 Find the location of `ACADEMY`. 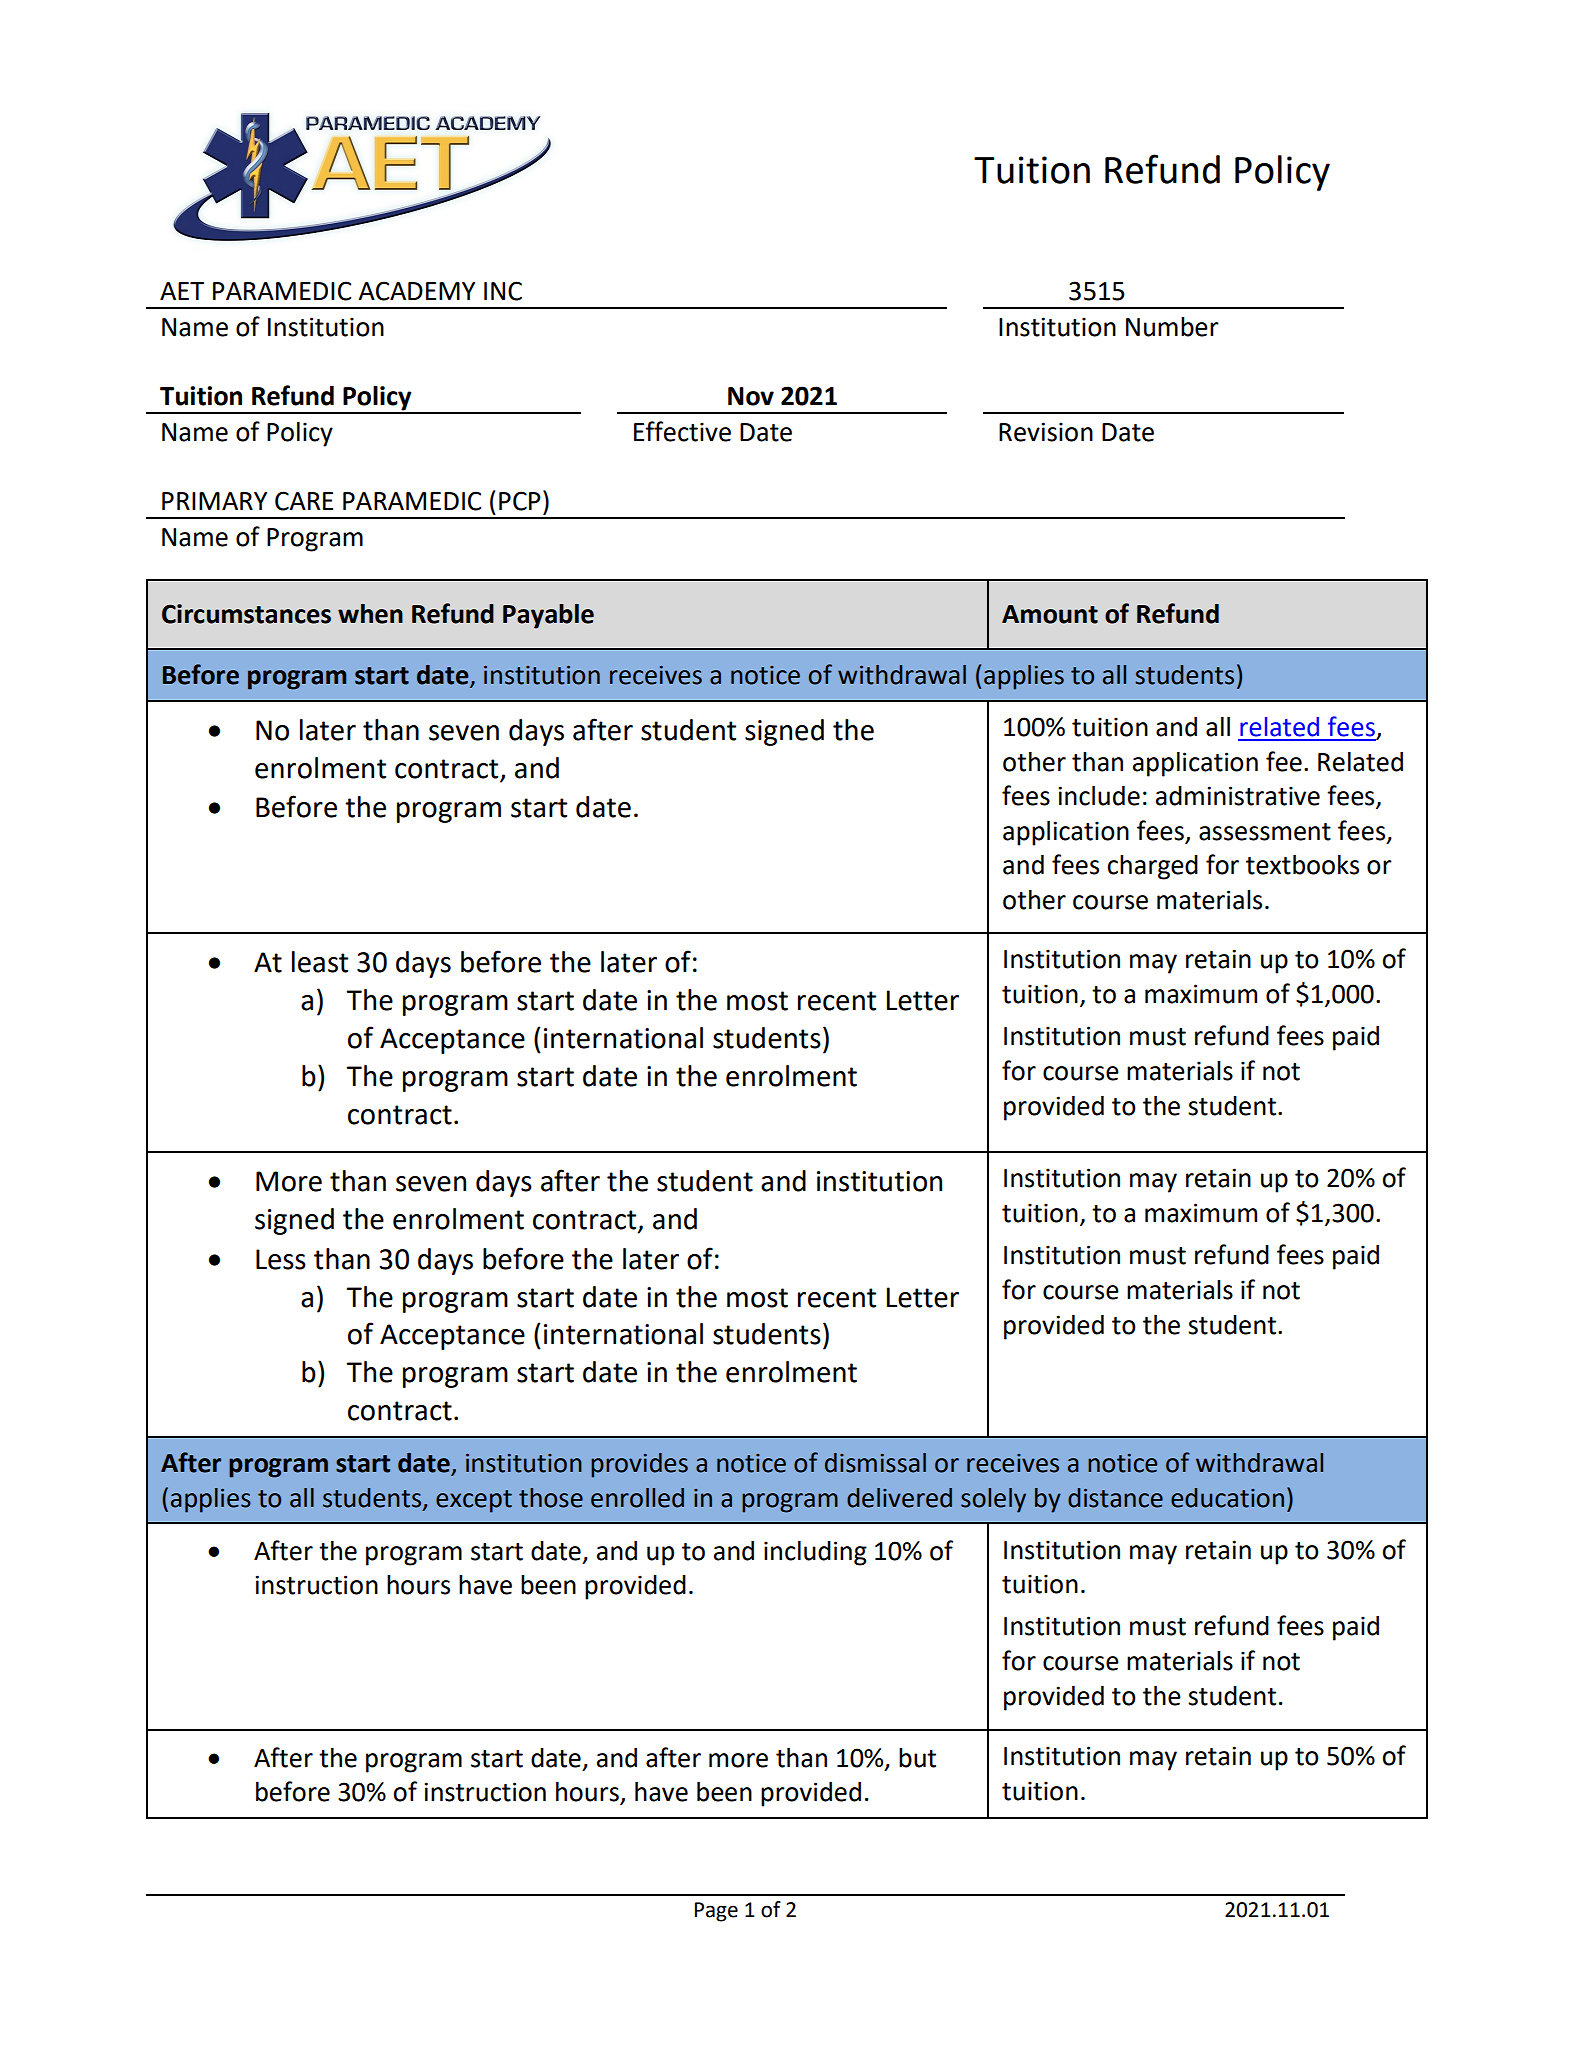

ACADEMY is located at coordinates (416, 291).
